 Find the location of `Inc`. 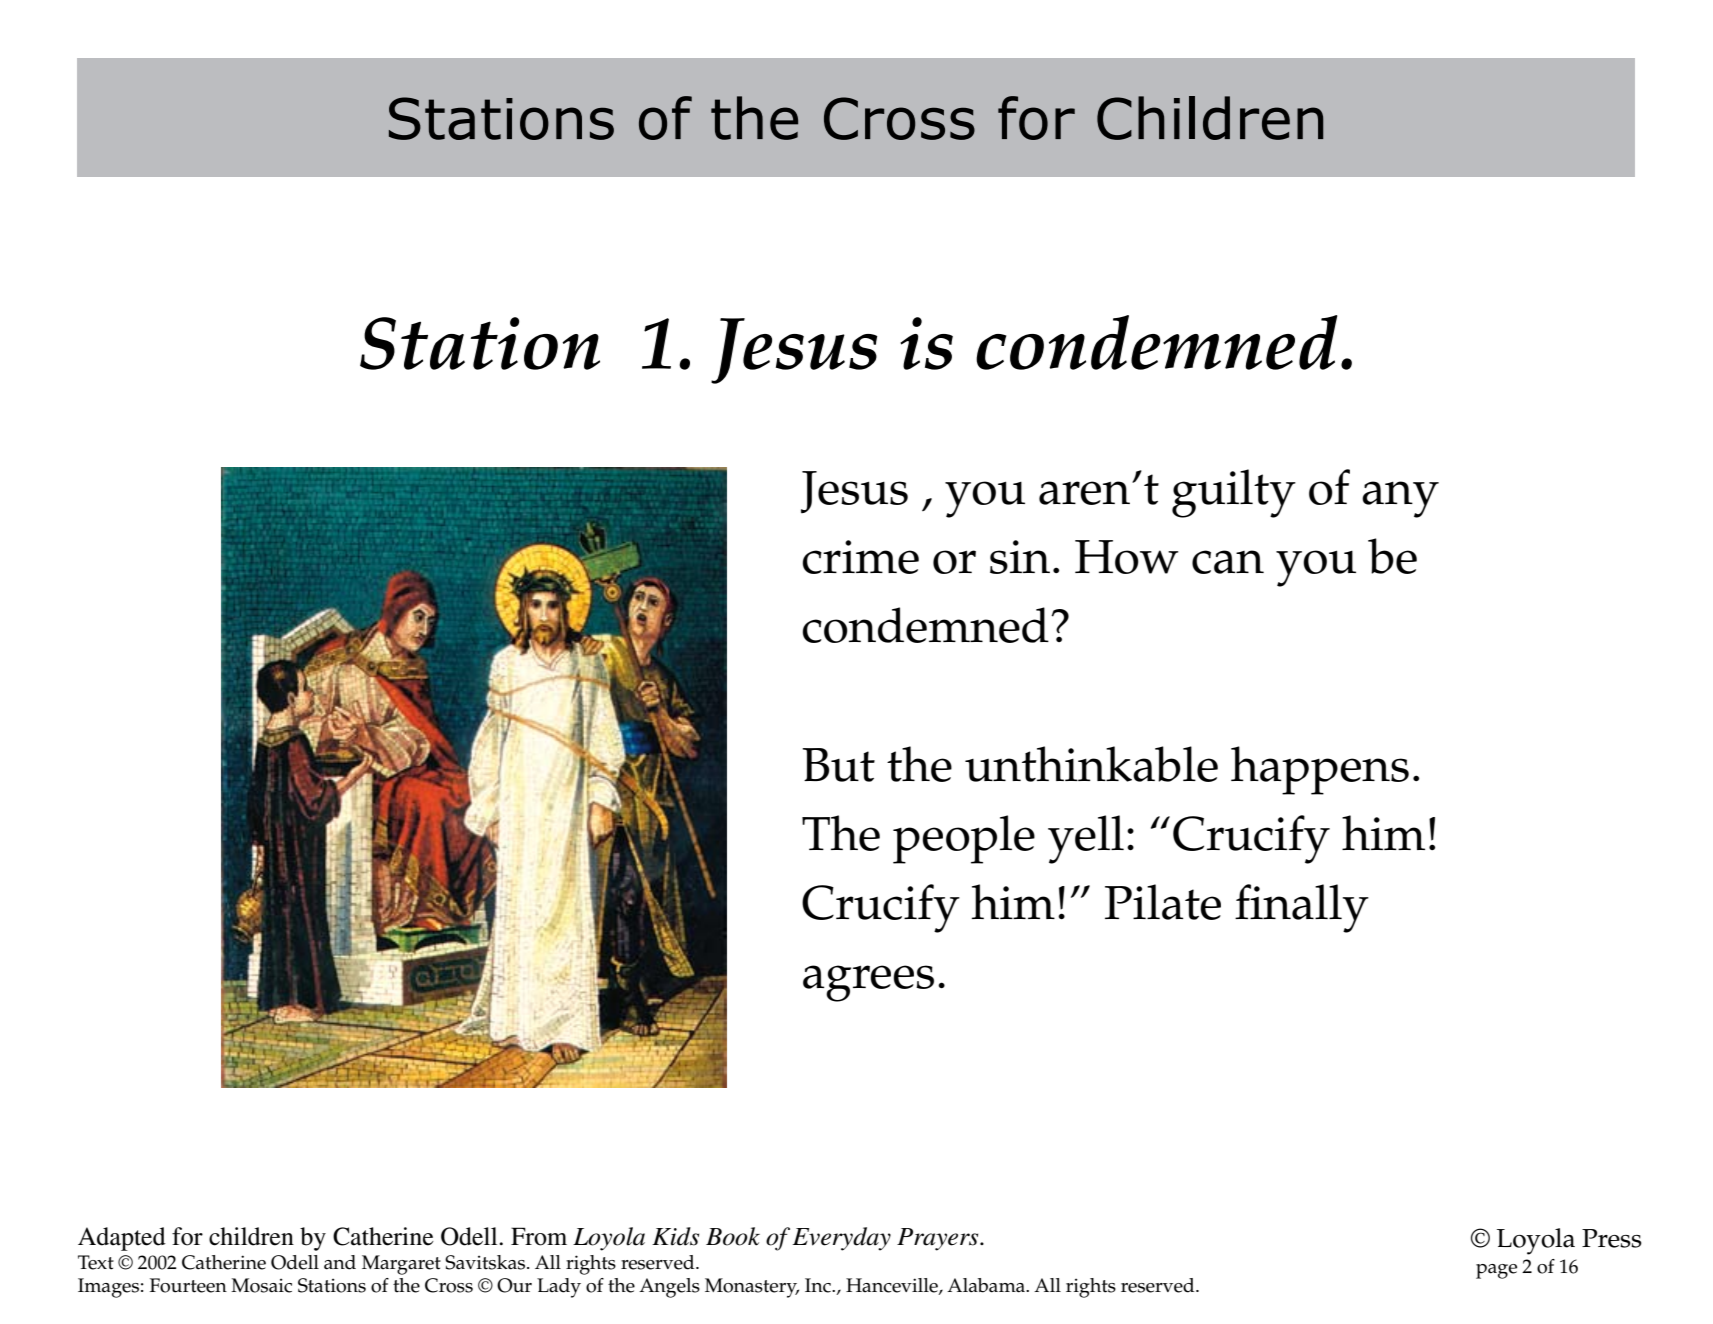

Inc is located at coordinates (819, 1285).
